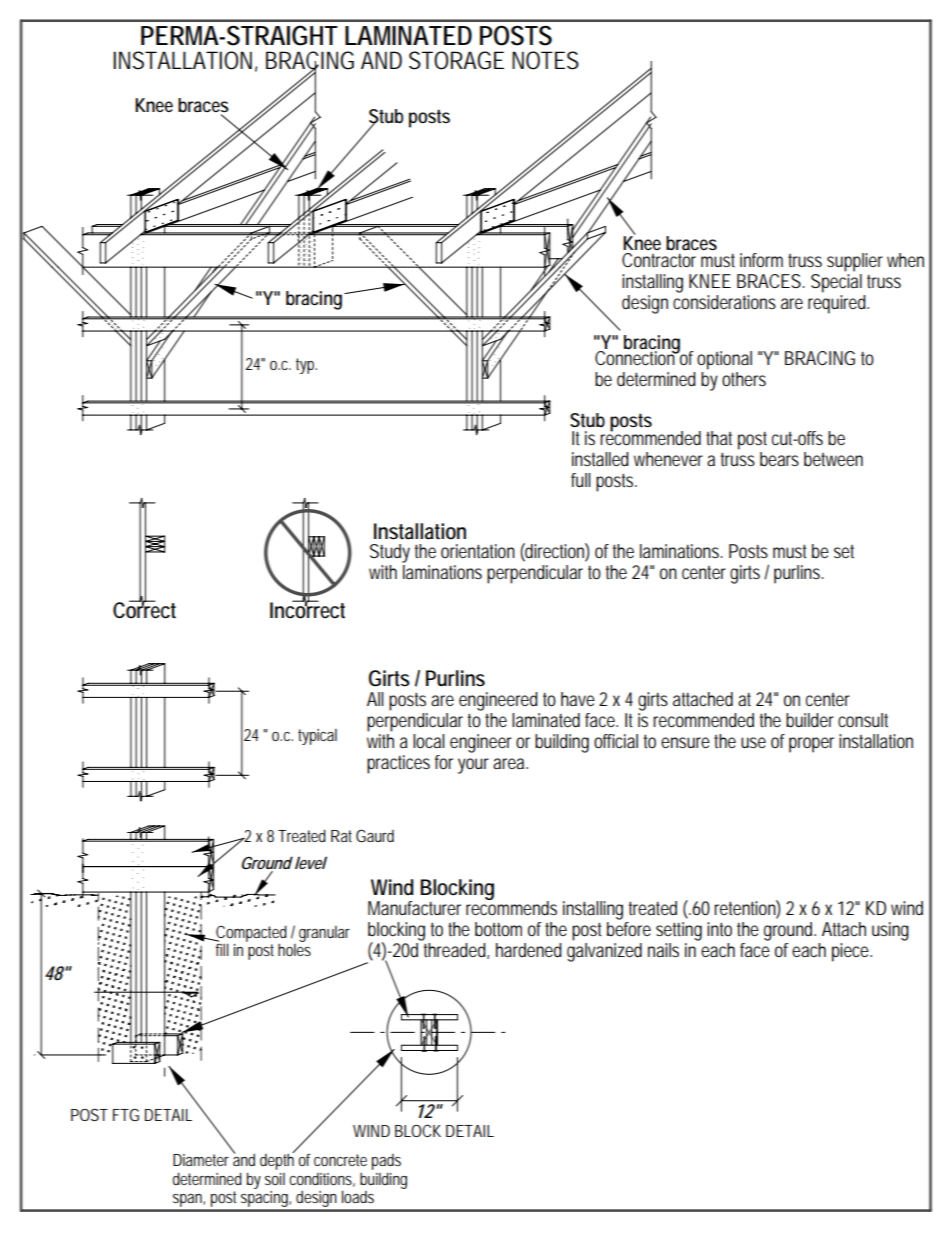 This screenshot has width=952, height=1233. I want to click on inform, so click(761, 260).
